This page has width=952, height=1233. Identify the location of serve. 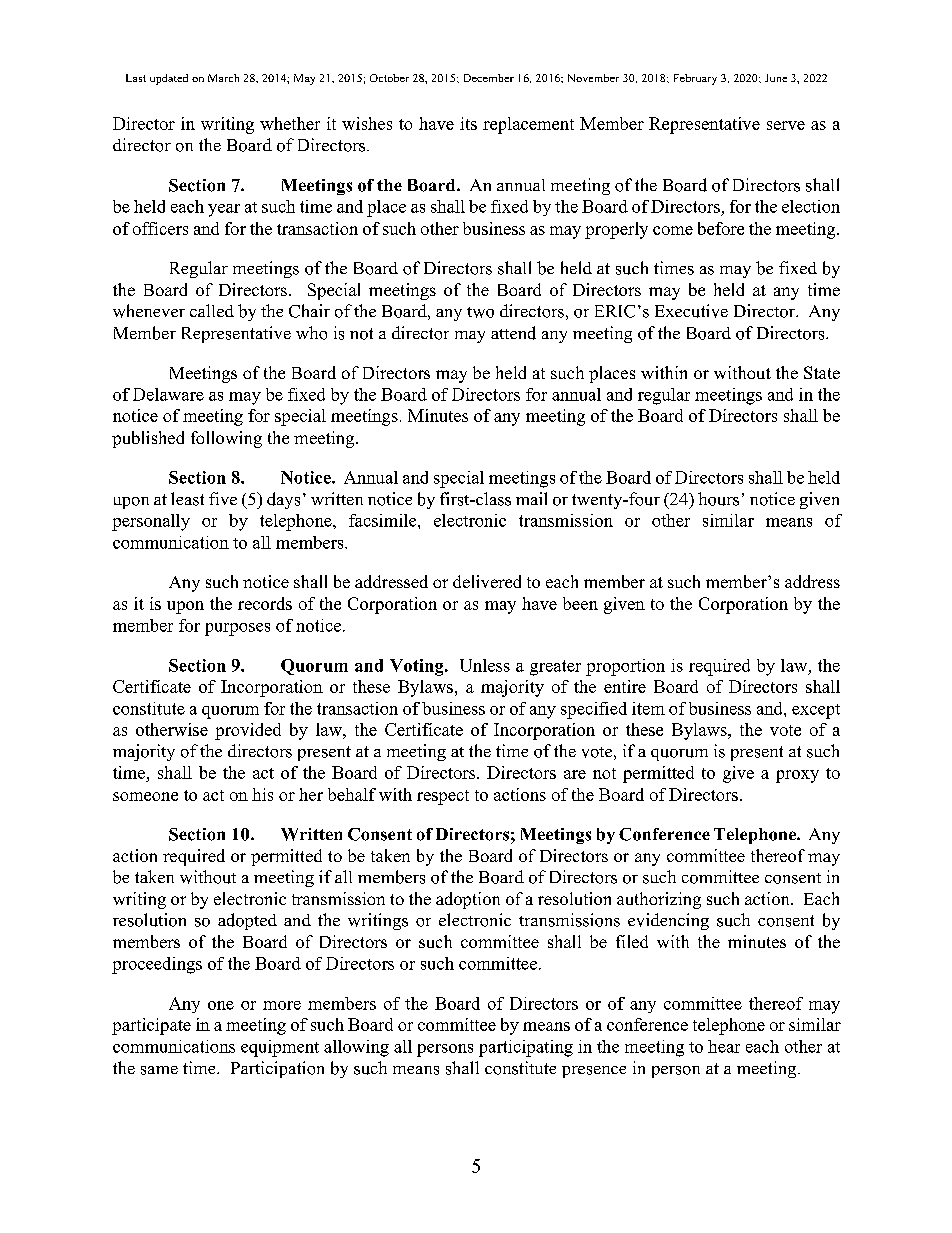
(786, 125).
